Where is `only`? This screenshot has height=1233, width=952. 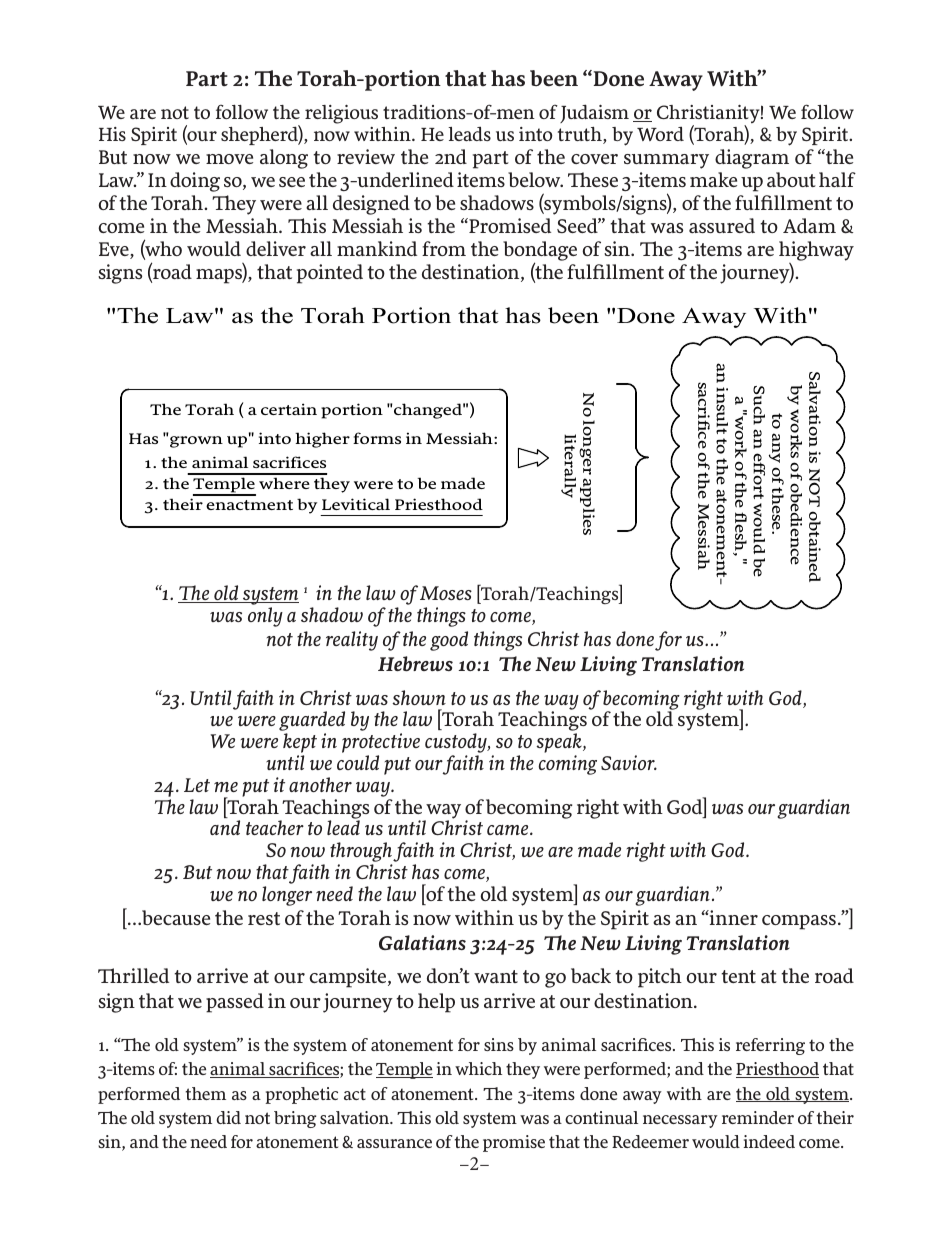 only is located at coordinates (265, 617).
